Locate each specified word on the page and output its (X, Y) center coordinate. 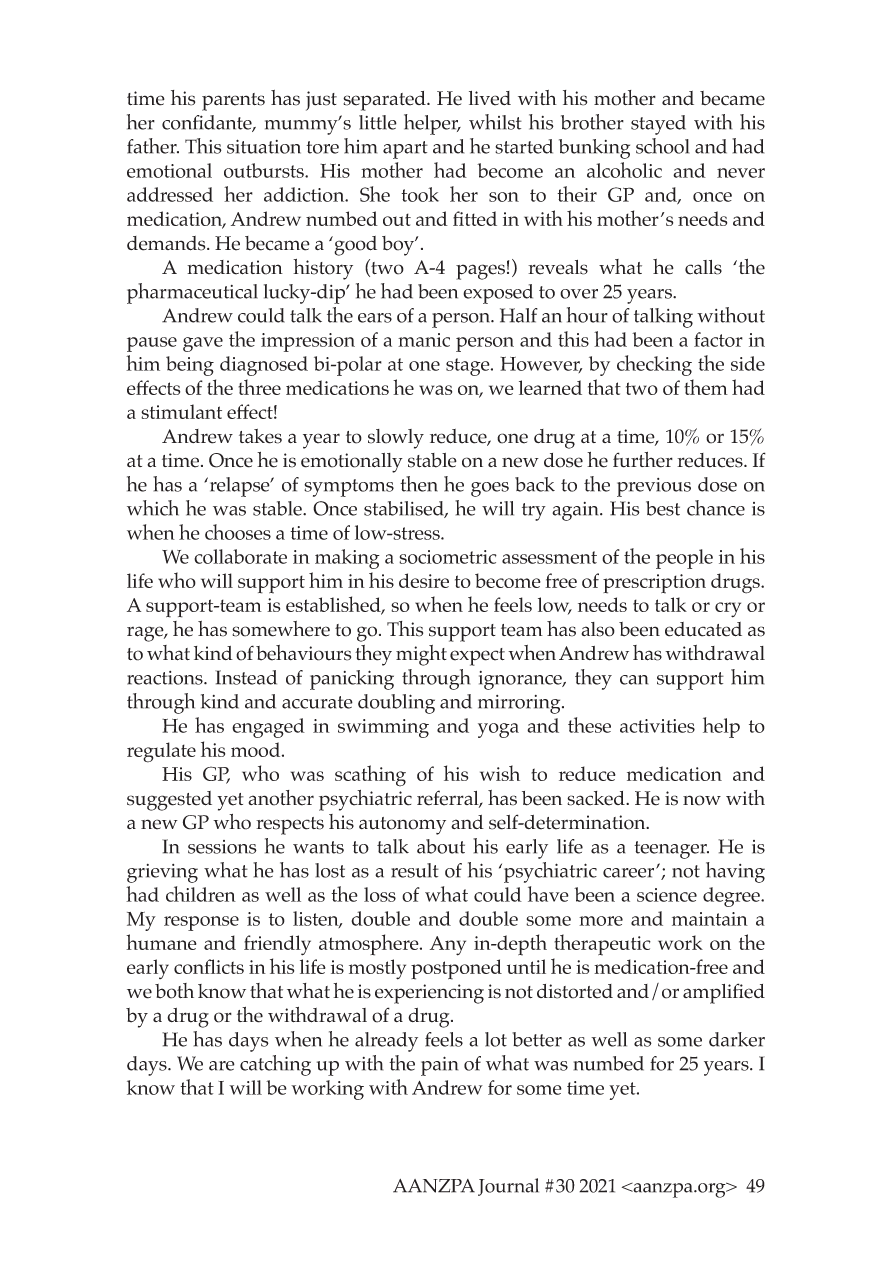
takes (260, 436)
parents (233, 102)
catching (275, 1065)
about (441, 846)
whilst (495, 122)
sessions (222, 847)
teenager (671, 850)
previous (654, 487)
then (419, 484)
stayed (658, 125)
